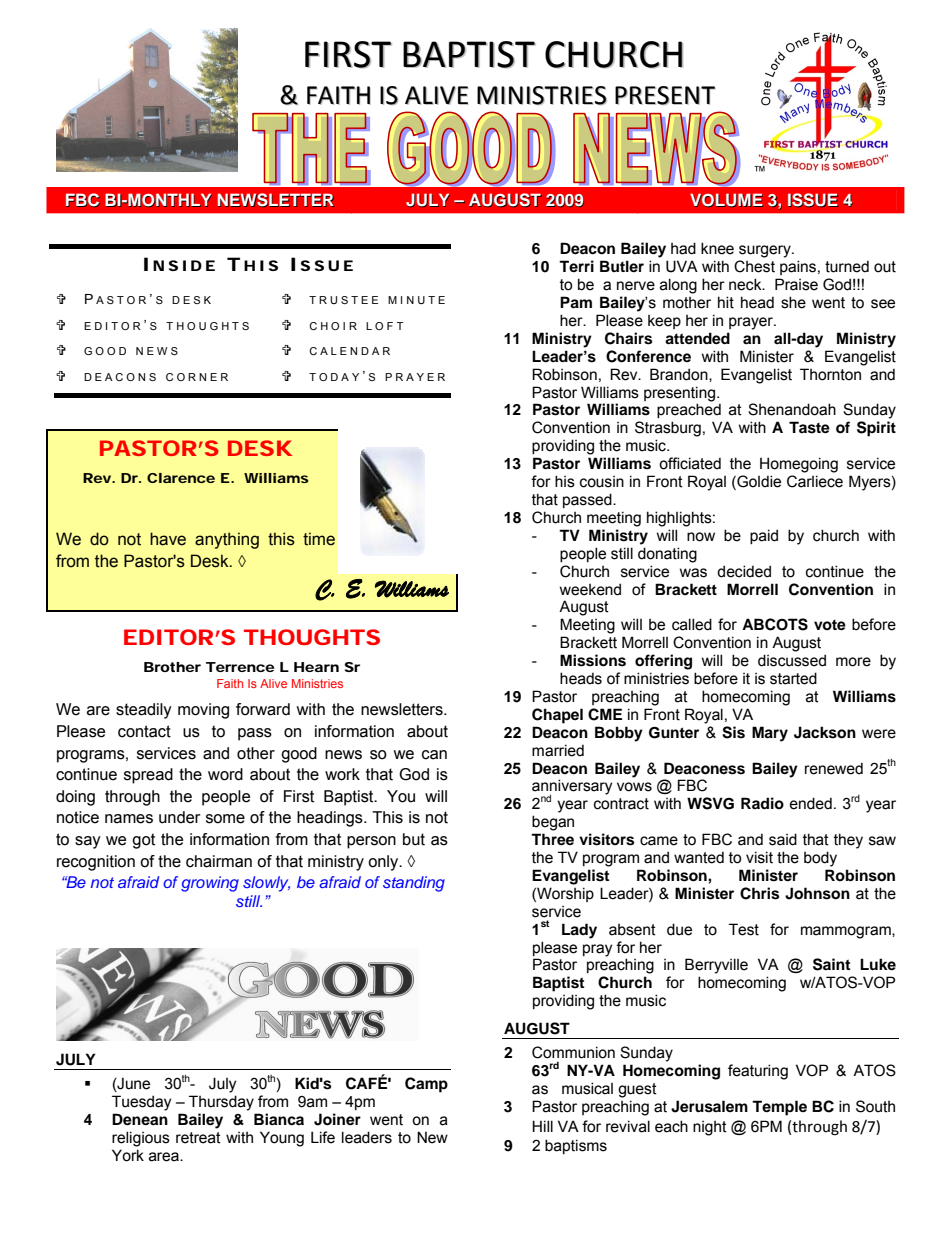  What do you see at coordinates (144, 711) in the screenshot?
I see `steadily` at bounding box center [144, 711].
